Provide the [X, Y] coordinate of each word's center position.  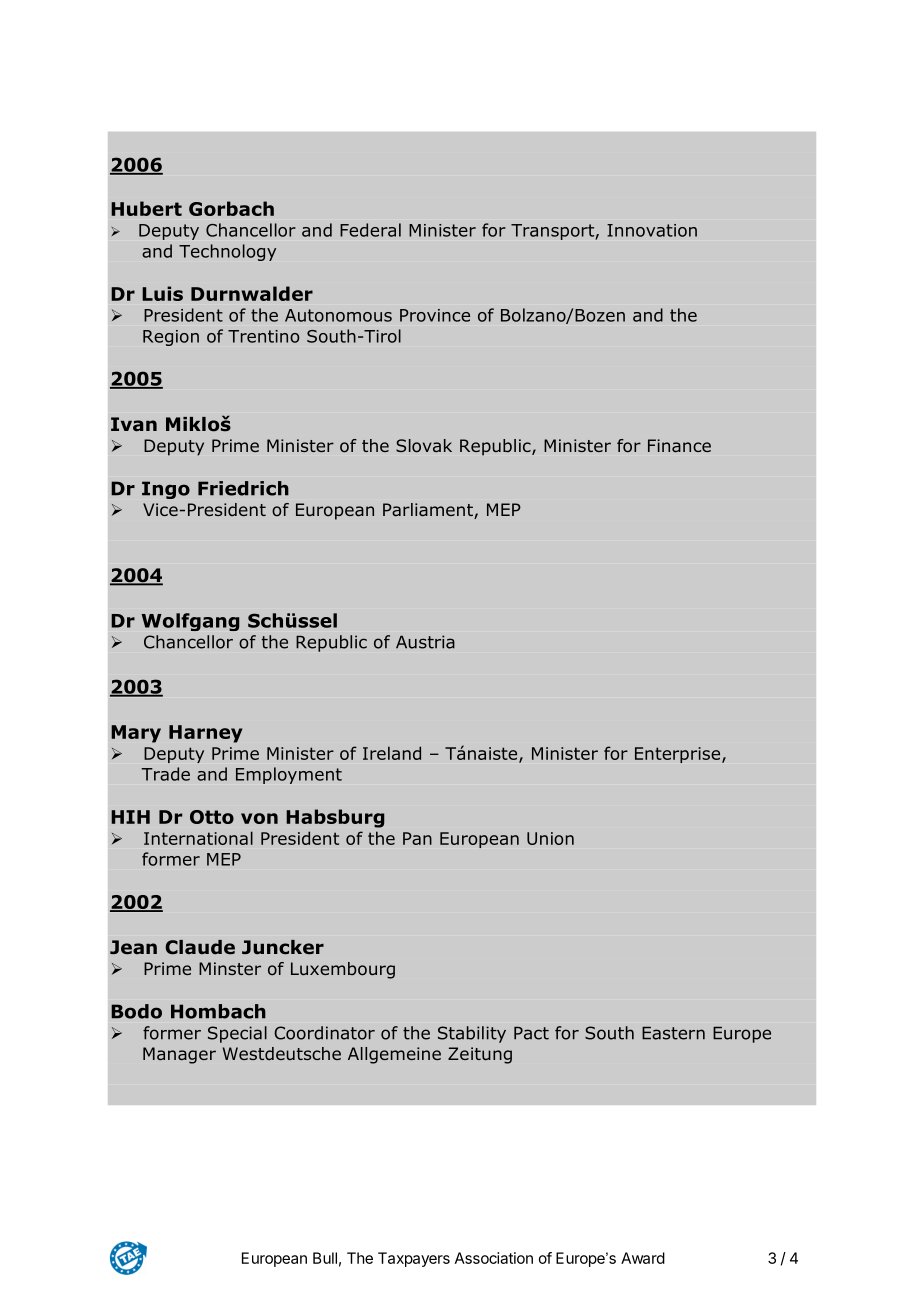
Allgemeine [394, 1055]
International [198, 838]
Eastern [673, 1033]
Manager [179, 1055]
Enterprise [679, 755]
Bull [325, 1258]
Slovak [424, 446]
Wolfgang [190, 622]
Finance [679, 445]
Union [550, 838]
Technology [227, 252]
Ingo [166, 490]
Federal [370, 230]
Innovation [652, 230]
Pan [417, 838]
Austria [425, 642]
